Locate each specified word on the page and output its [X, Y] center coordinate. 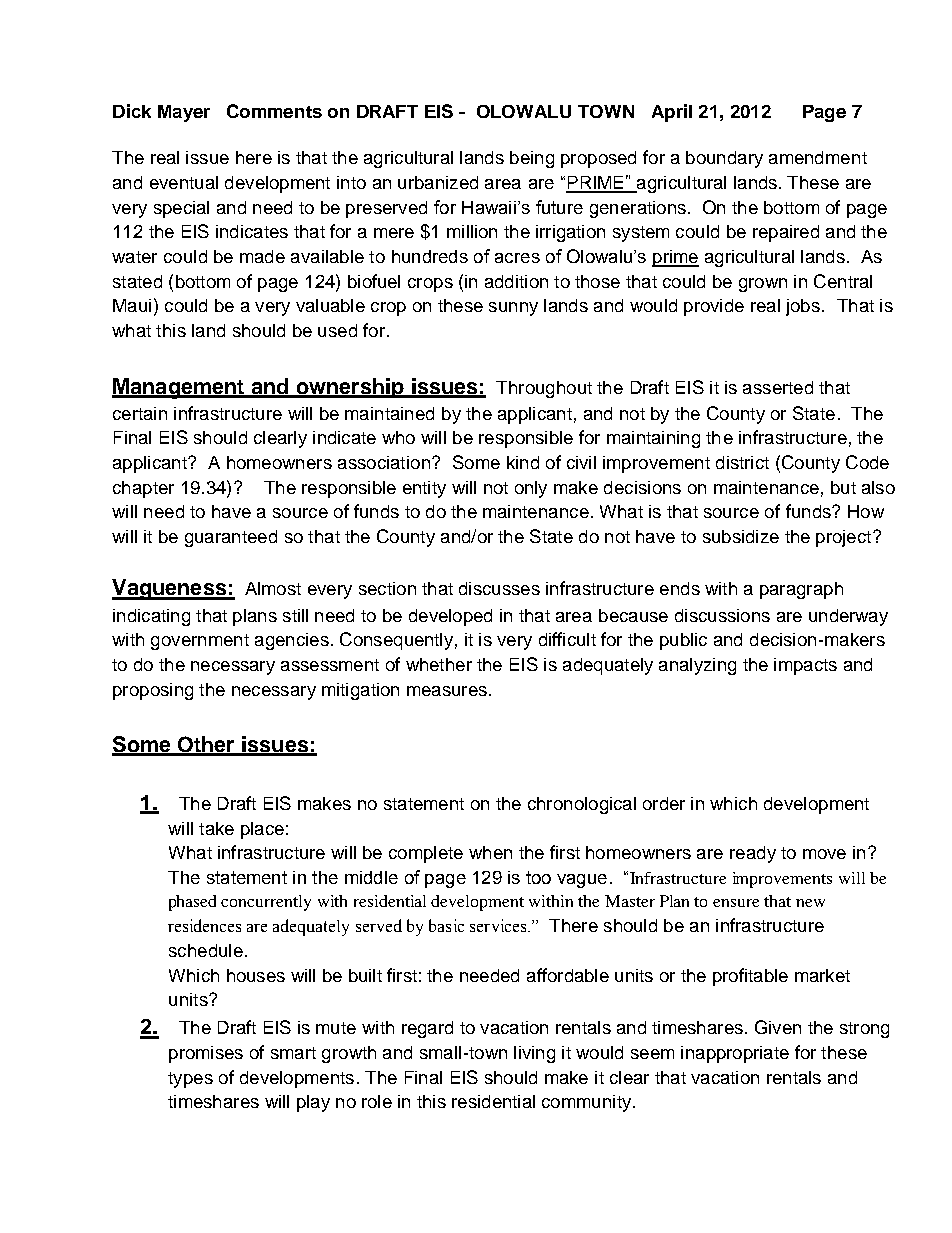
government [200, 642]
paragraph [801, 590]
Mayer [184, 113]
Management [179, 388]
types [190, 1080]
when [490, 852]
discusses [499, 588]
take [216, 828]
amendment [818, 157]
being [532, 159]
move [824, 854]
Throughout [544, 389]
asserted [778, 387]
